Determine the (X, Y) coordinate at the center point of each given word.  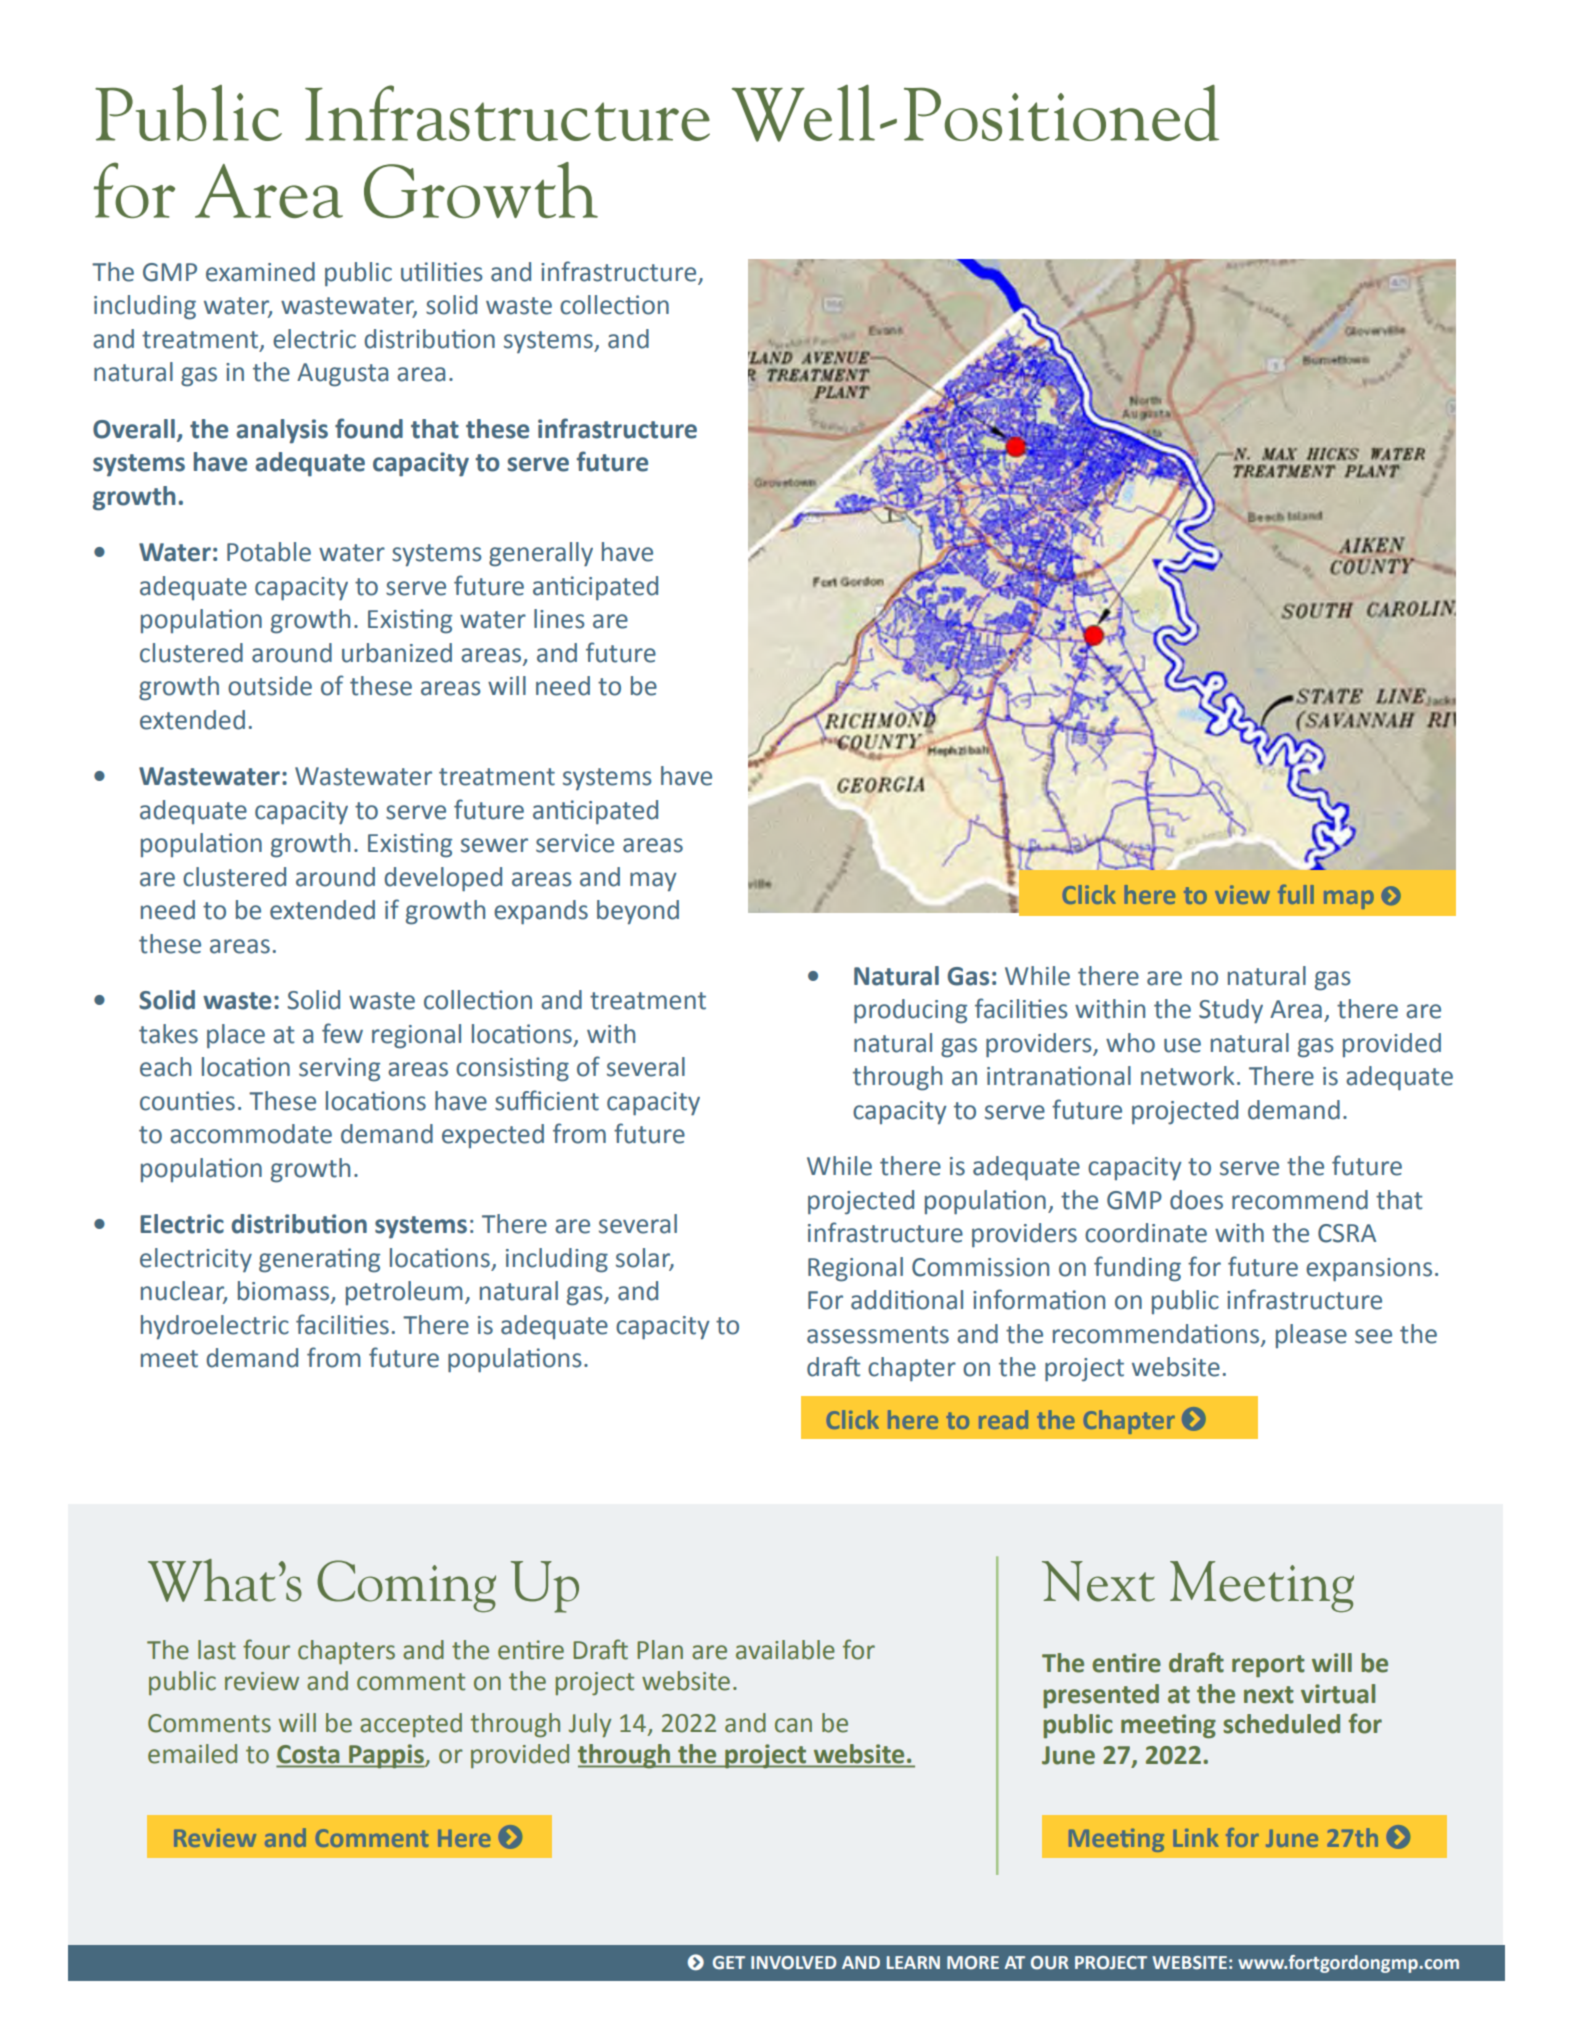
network (1187, 1076)
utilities (442, 272)
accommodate (251, 1134)
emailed (192, 1754)
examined (260, 272)
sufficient (547, 1100)
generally (541, 554)
